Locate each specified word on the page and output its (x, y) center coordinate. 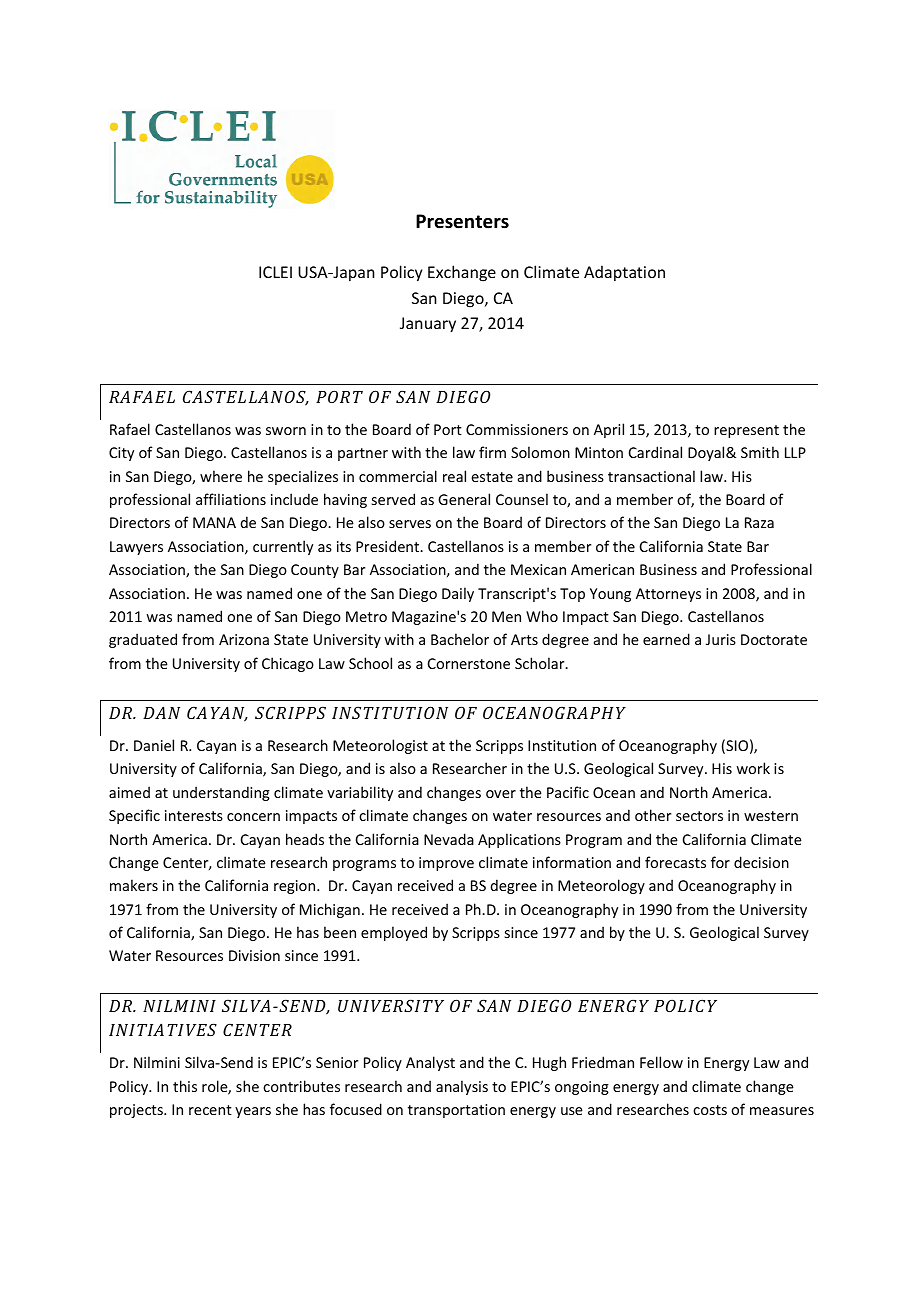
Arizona (244, 639)
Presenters (462, 221)
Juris (721, 639)
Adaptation (624, 273)
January (428, 325)
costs (710, 1110)
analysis (462, 1087)
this (185, 1086)
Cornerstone (469, 663)
